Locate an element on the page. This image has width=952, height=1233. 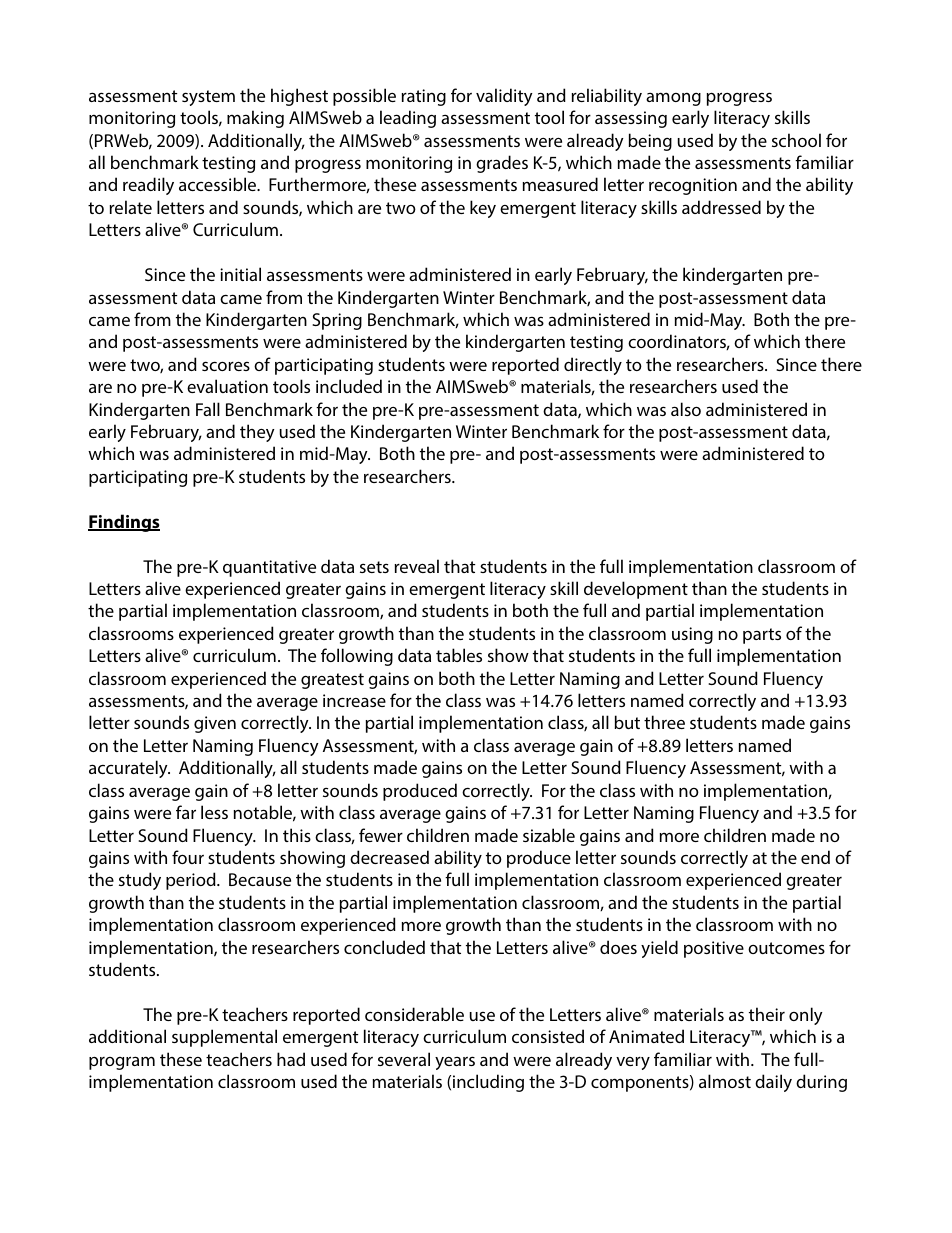
validity is located at coordinates (504, 97).
